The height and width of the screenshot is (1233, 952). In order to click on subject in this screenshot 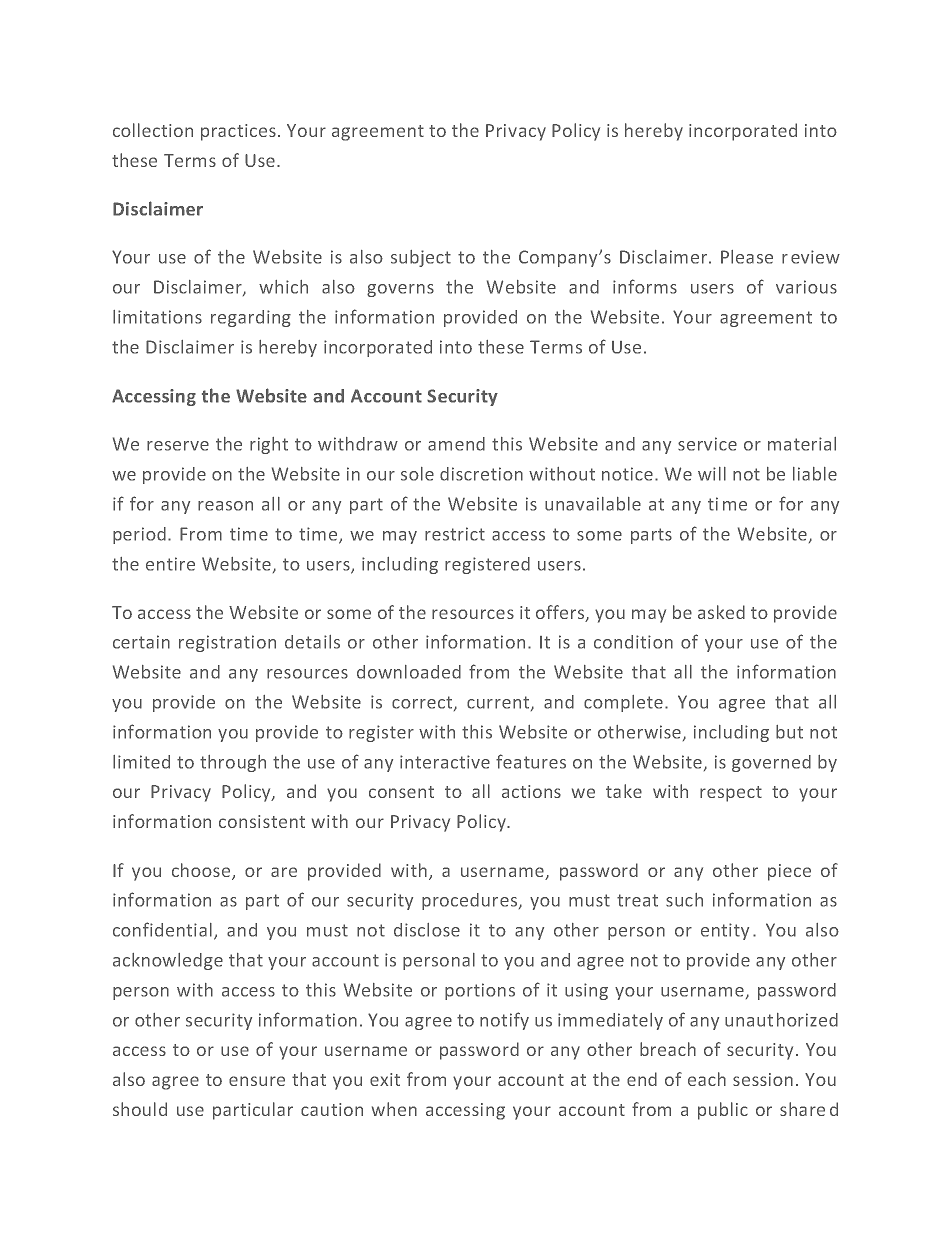, I will do `click(421, 258)`.
